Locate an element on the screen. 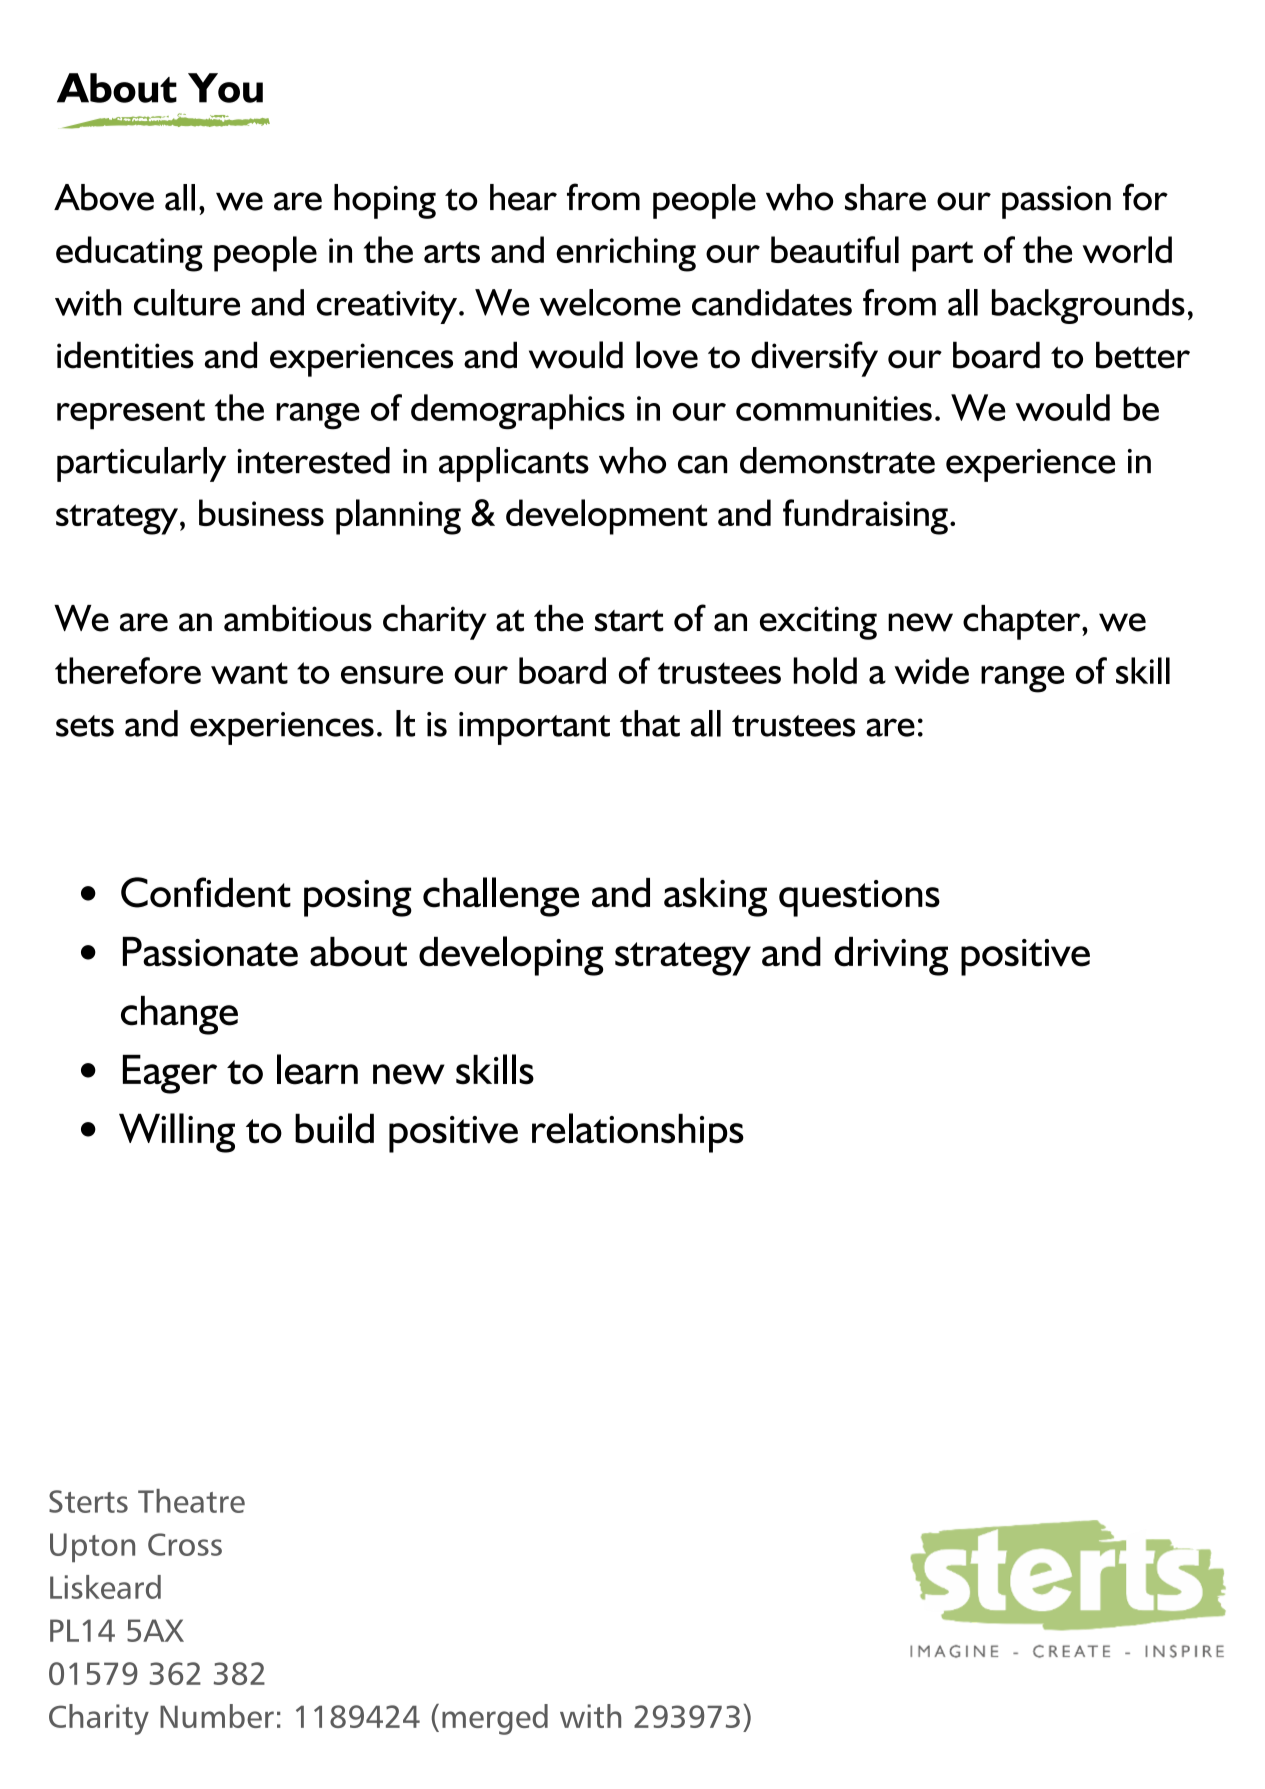 The height and width of the screenshot is (1789, 1265). Willing is located at coordinates (177, 1133).
